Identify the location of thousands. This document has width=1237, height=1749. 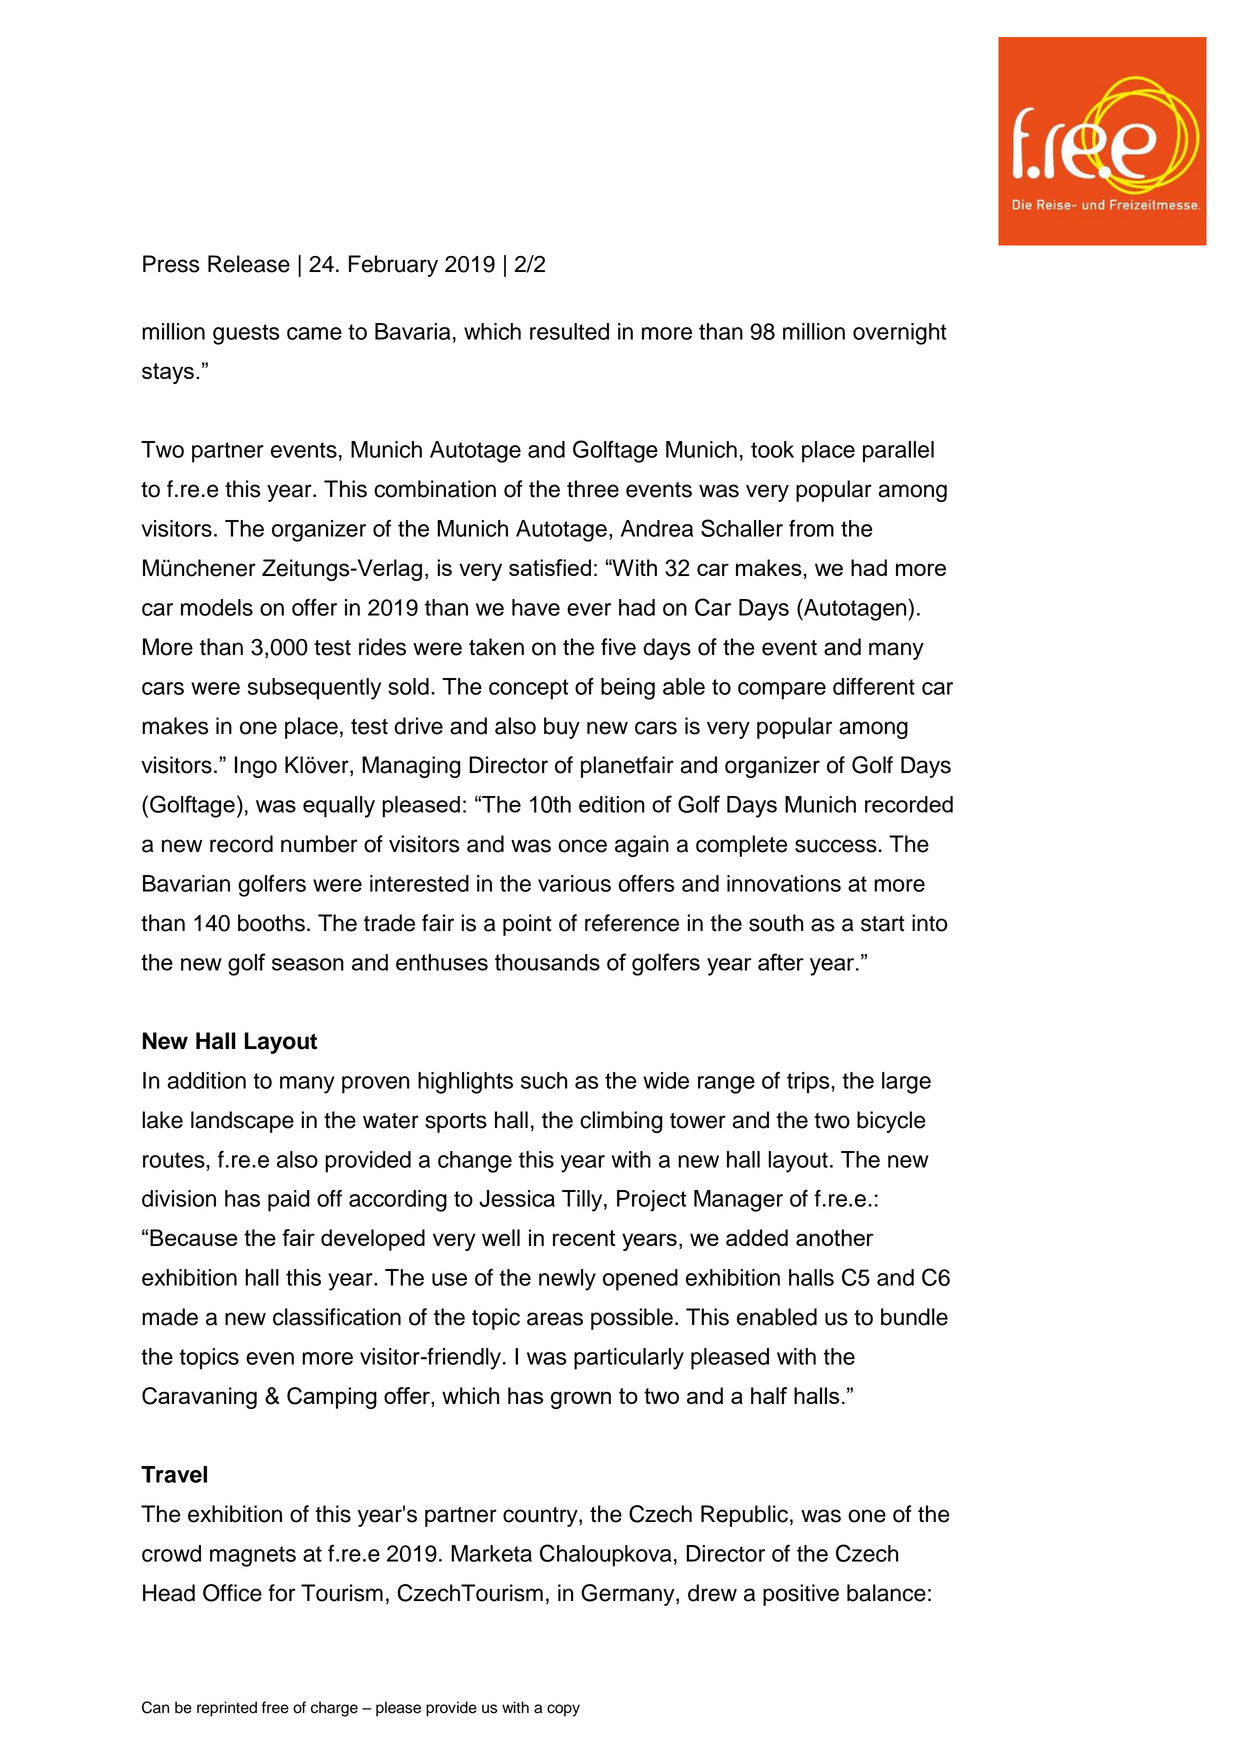
(547, 962).
